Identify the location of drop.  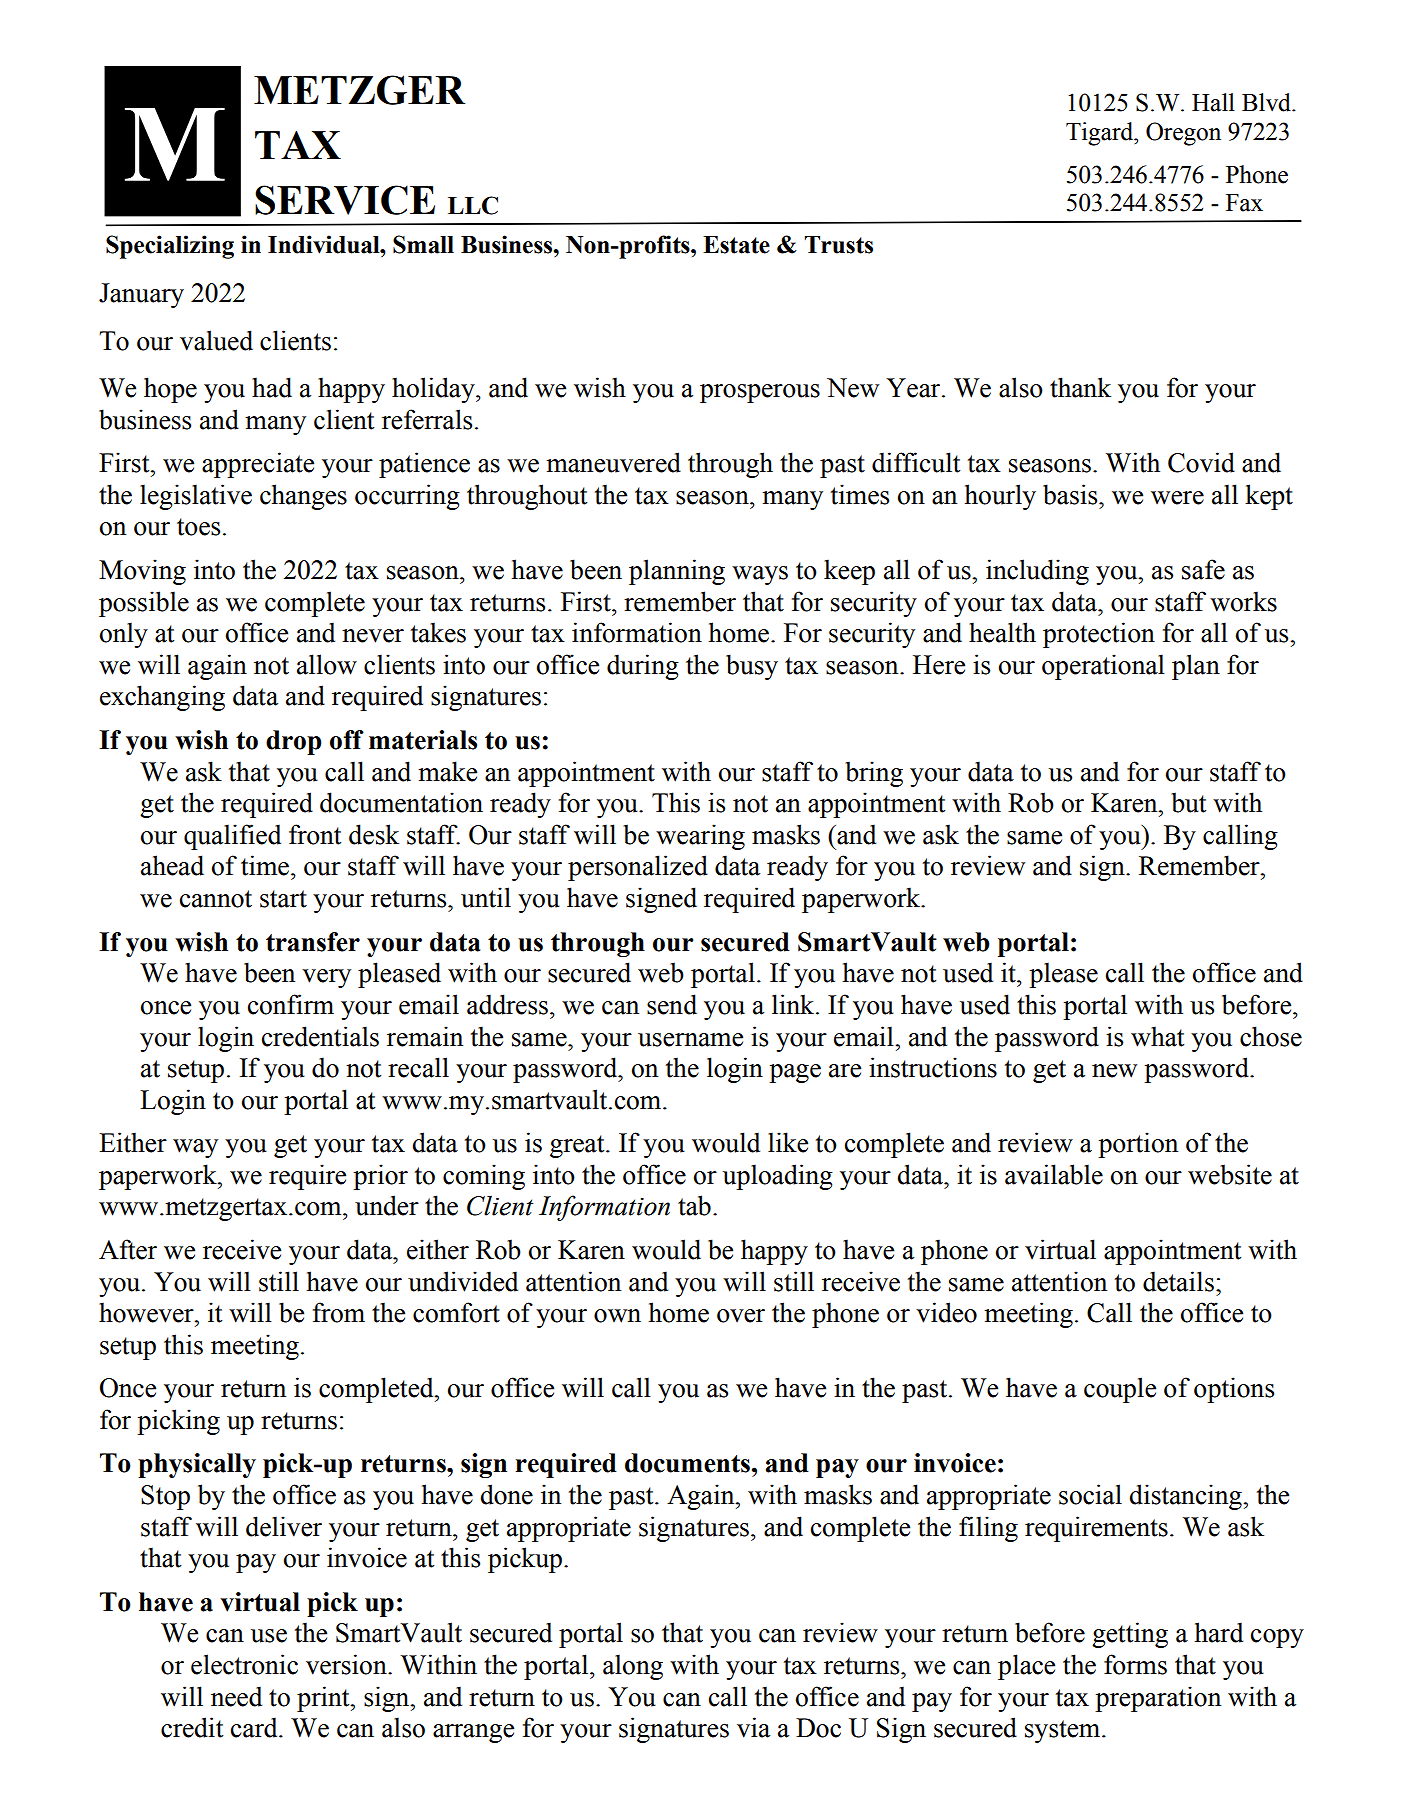
(294, 742).
